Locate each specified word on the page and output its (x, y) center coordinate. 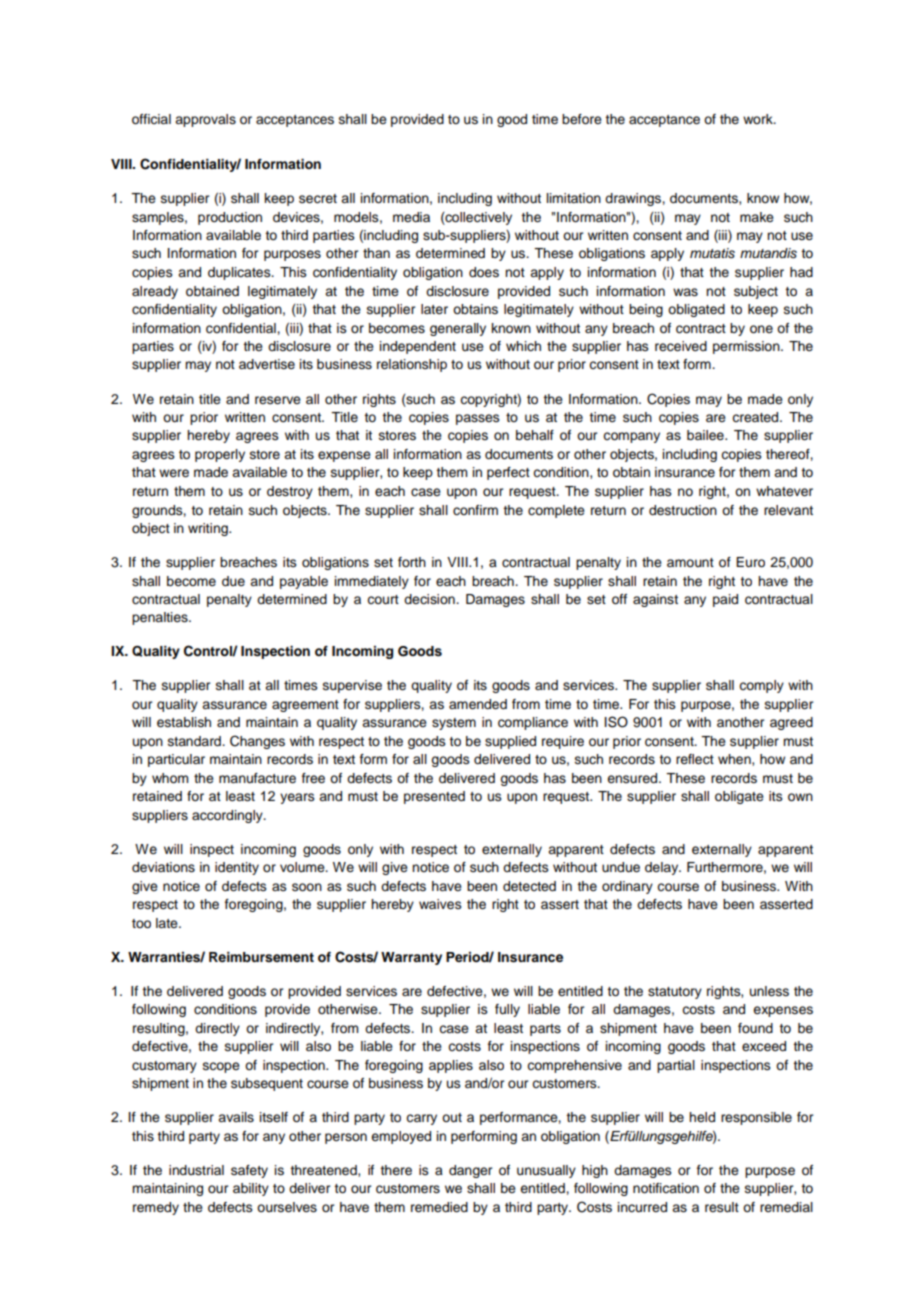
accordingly (228, 816)
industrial (196, 1170)
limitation (574, 198)
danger (470, 1171)
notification (666, 1188)
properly (220, 455)
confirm (475, 510)
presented (434, 797)
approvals (205, 120)
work (759, 119)
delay (663, 868)
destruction (683, 510)
